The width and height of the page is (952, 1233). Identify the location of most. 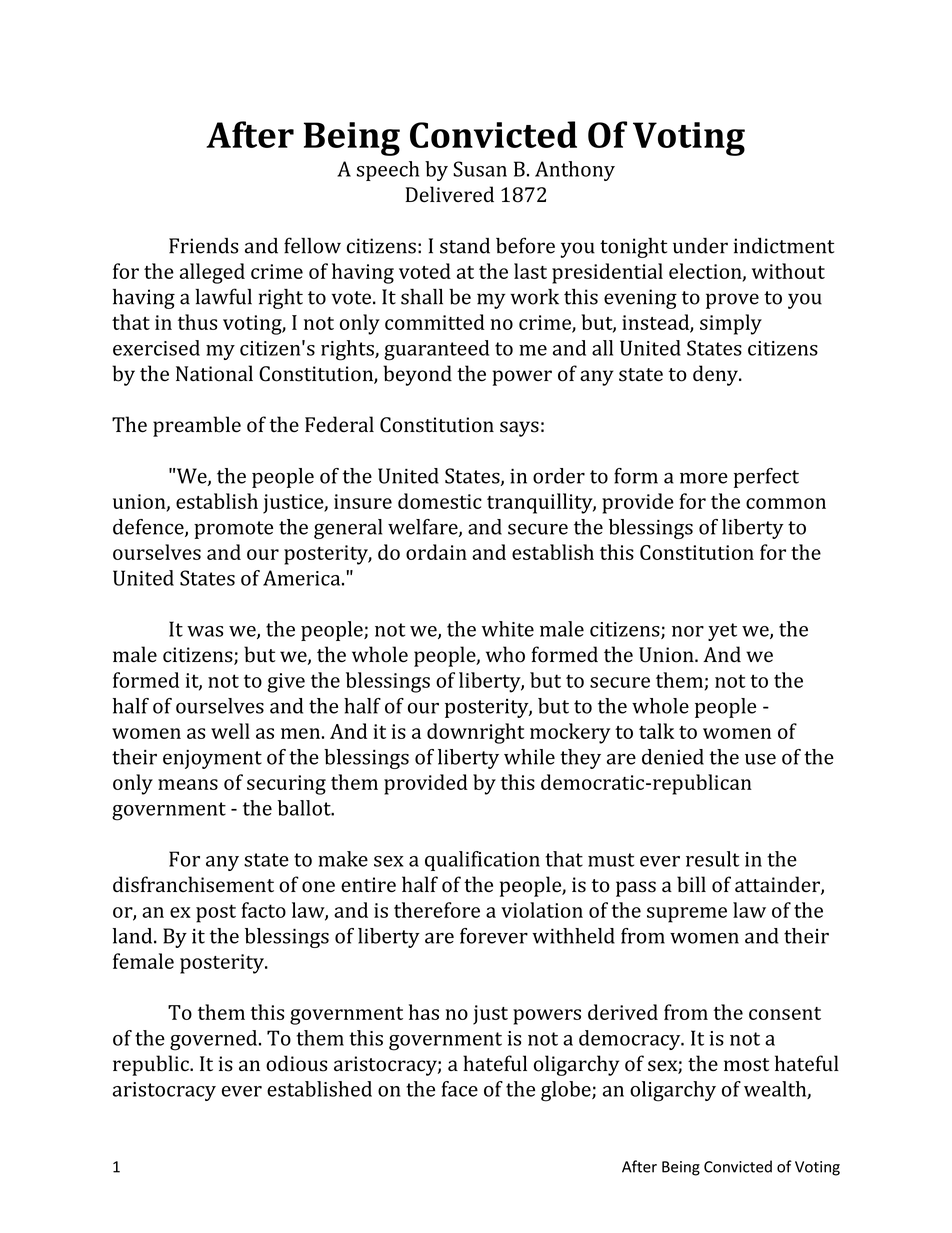
(746, 1065).
